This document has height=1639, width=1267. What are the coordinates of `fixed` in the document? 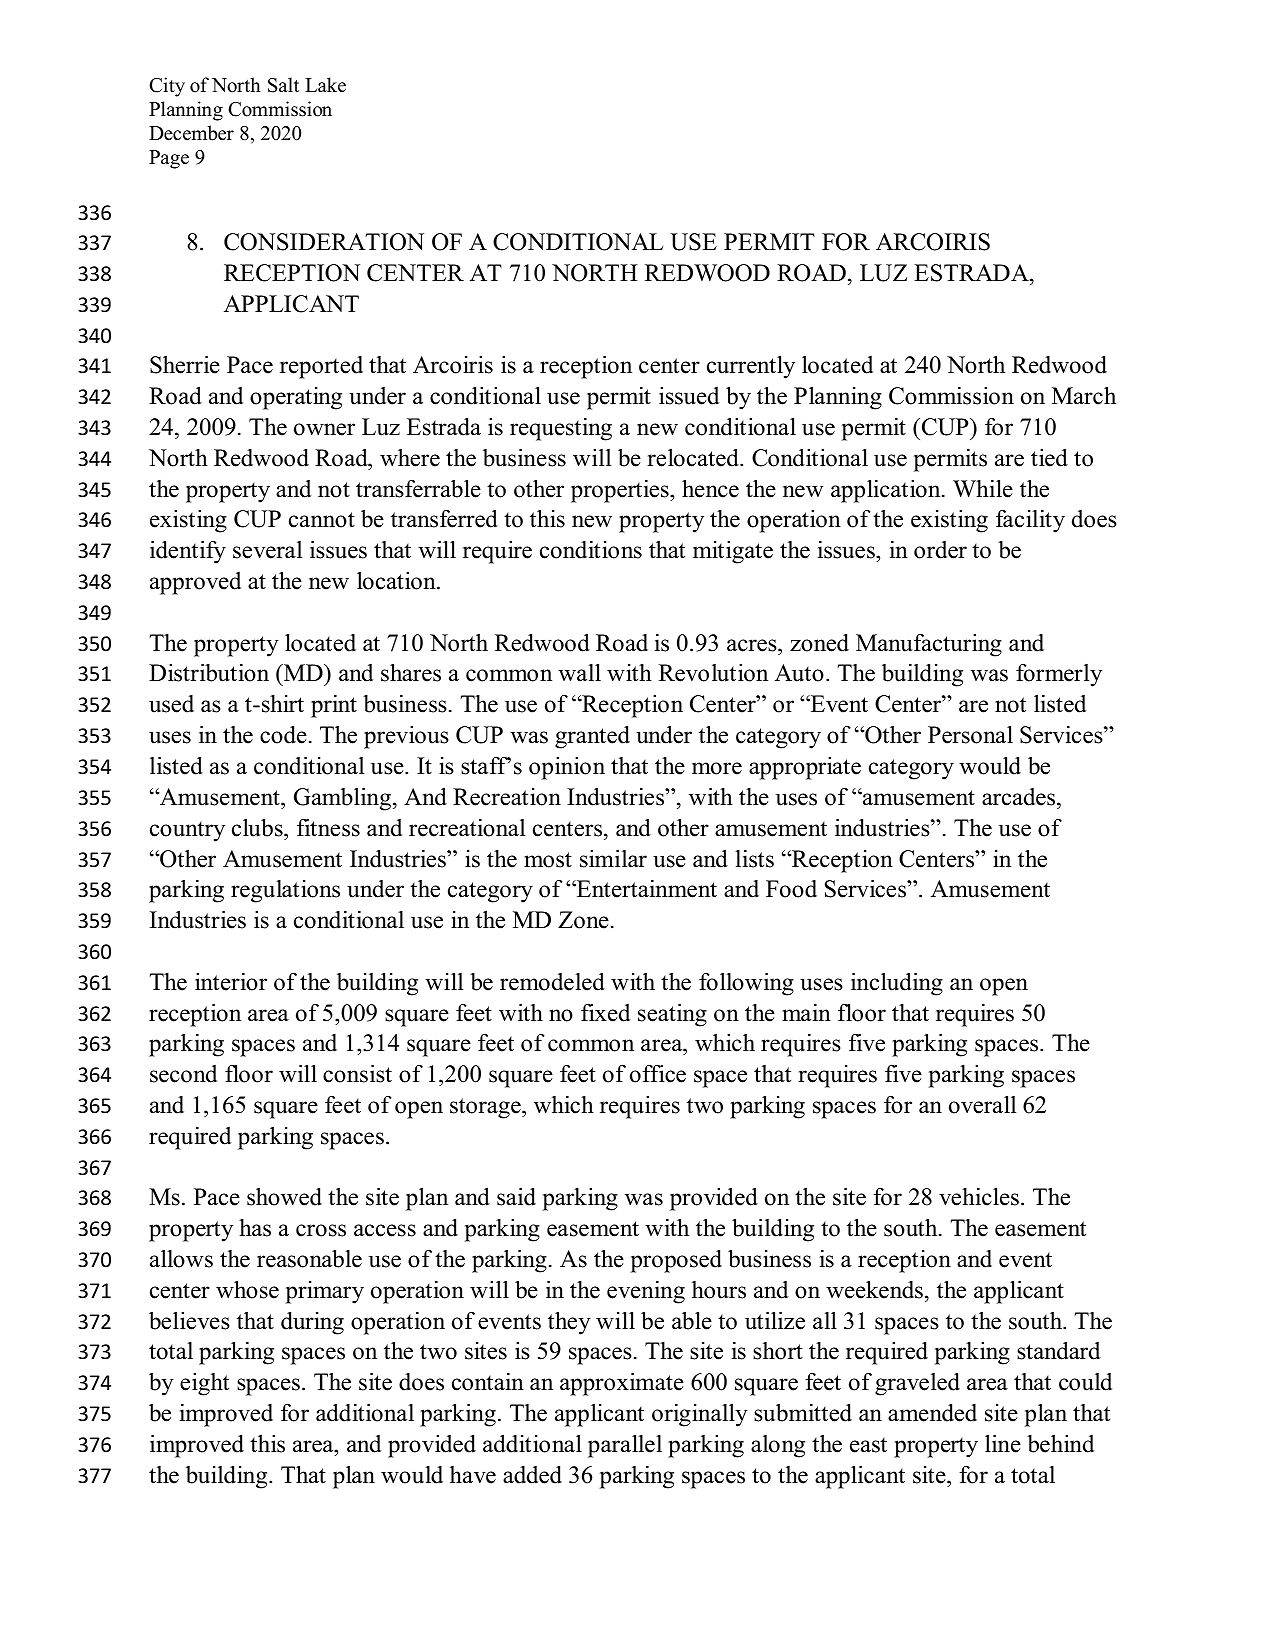 It's located at (605, 1013).
